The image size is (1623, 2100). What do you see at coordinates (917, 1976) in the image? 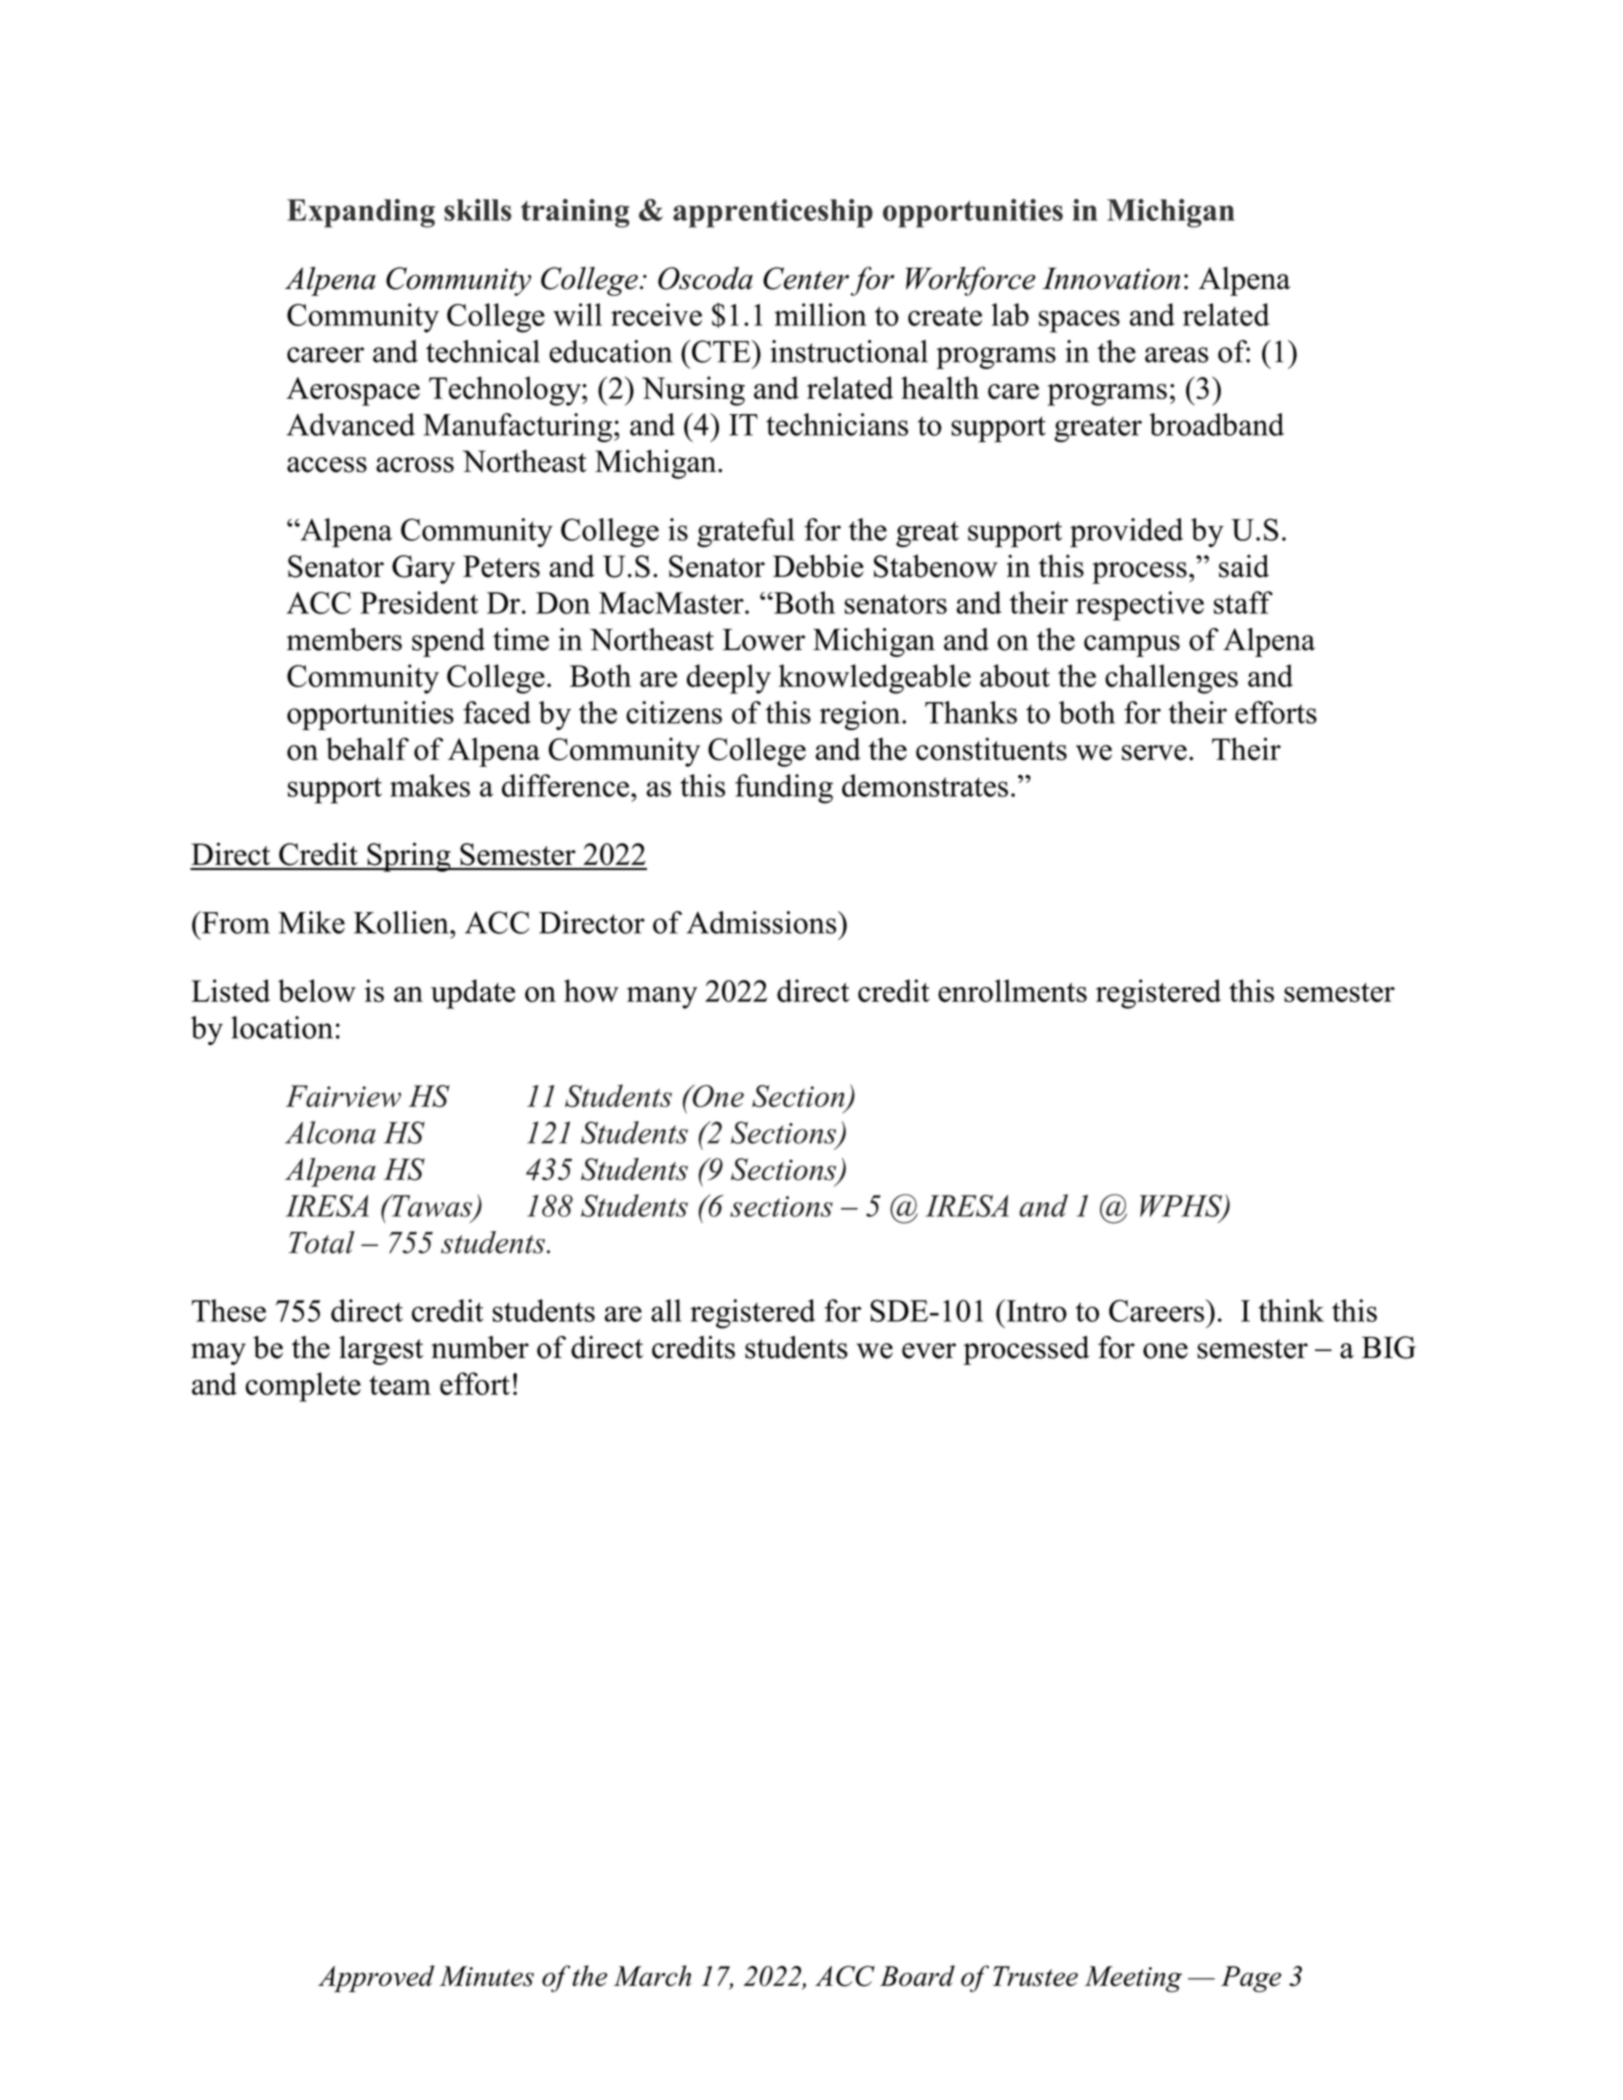
I see `Board` at bounding box center [917, 1976].
